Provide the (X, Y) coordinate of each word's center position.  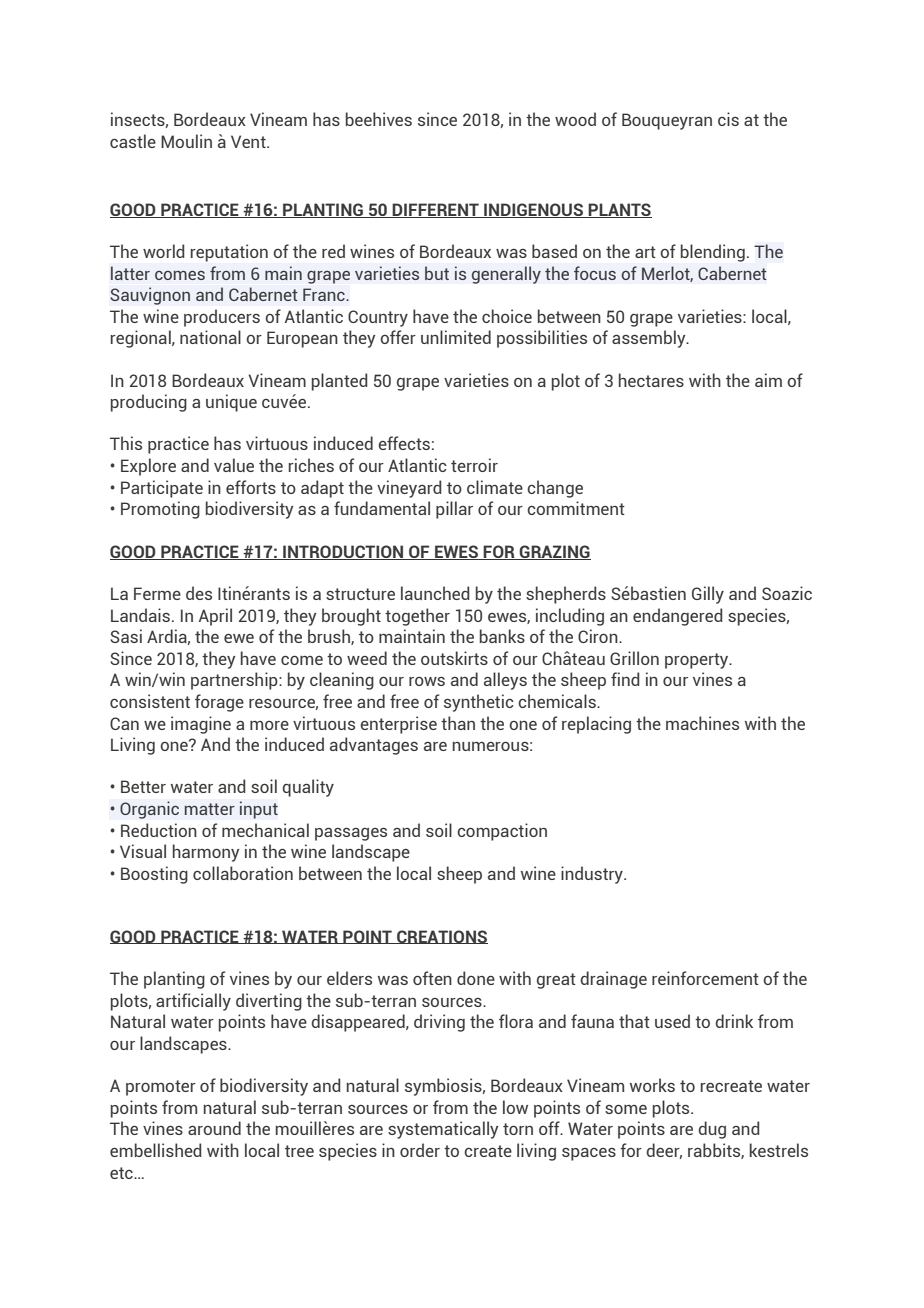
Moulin (186, 141)
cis (728, 119)
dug (712, 1130)
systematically (443, 1130)
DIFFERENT (436, 210)
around (214, 1128)
